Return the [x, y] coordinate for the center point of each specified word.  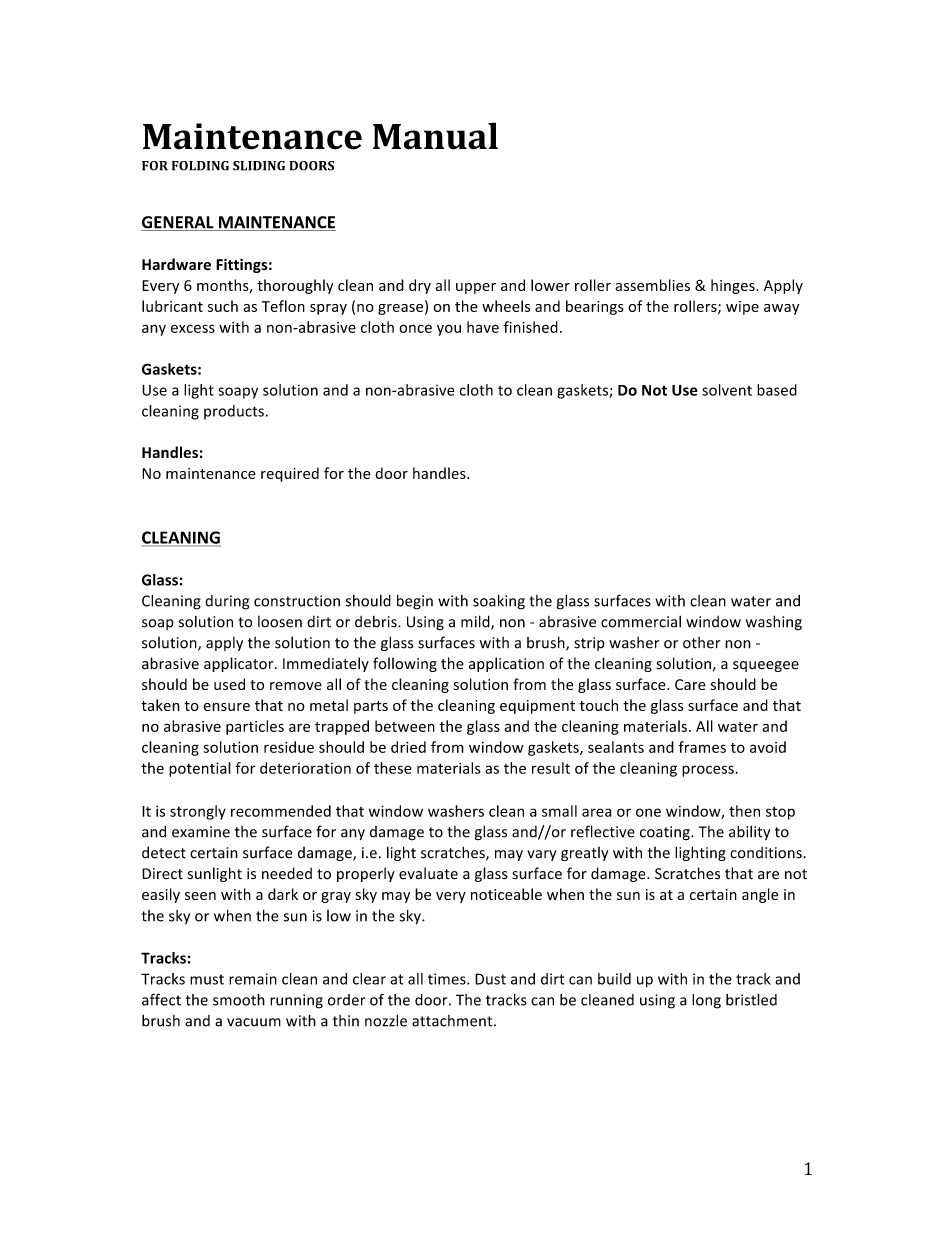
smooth [239, 1000]
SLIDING [259, 166]
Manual [435, 136]
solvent [727, 390]
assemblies [652, 285]
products [234, 412]
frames [702, 747]
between [405, 726]
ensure [227, 707]
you [449, 330]
